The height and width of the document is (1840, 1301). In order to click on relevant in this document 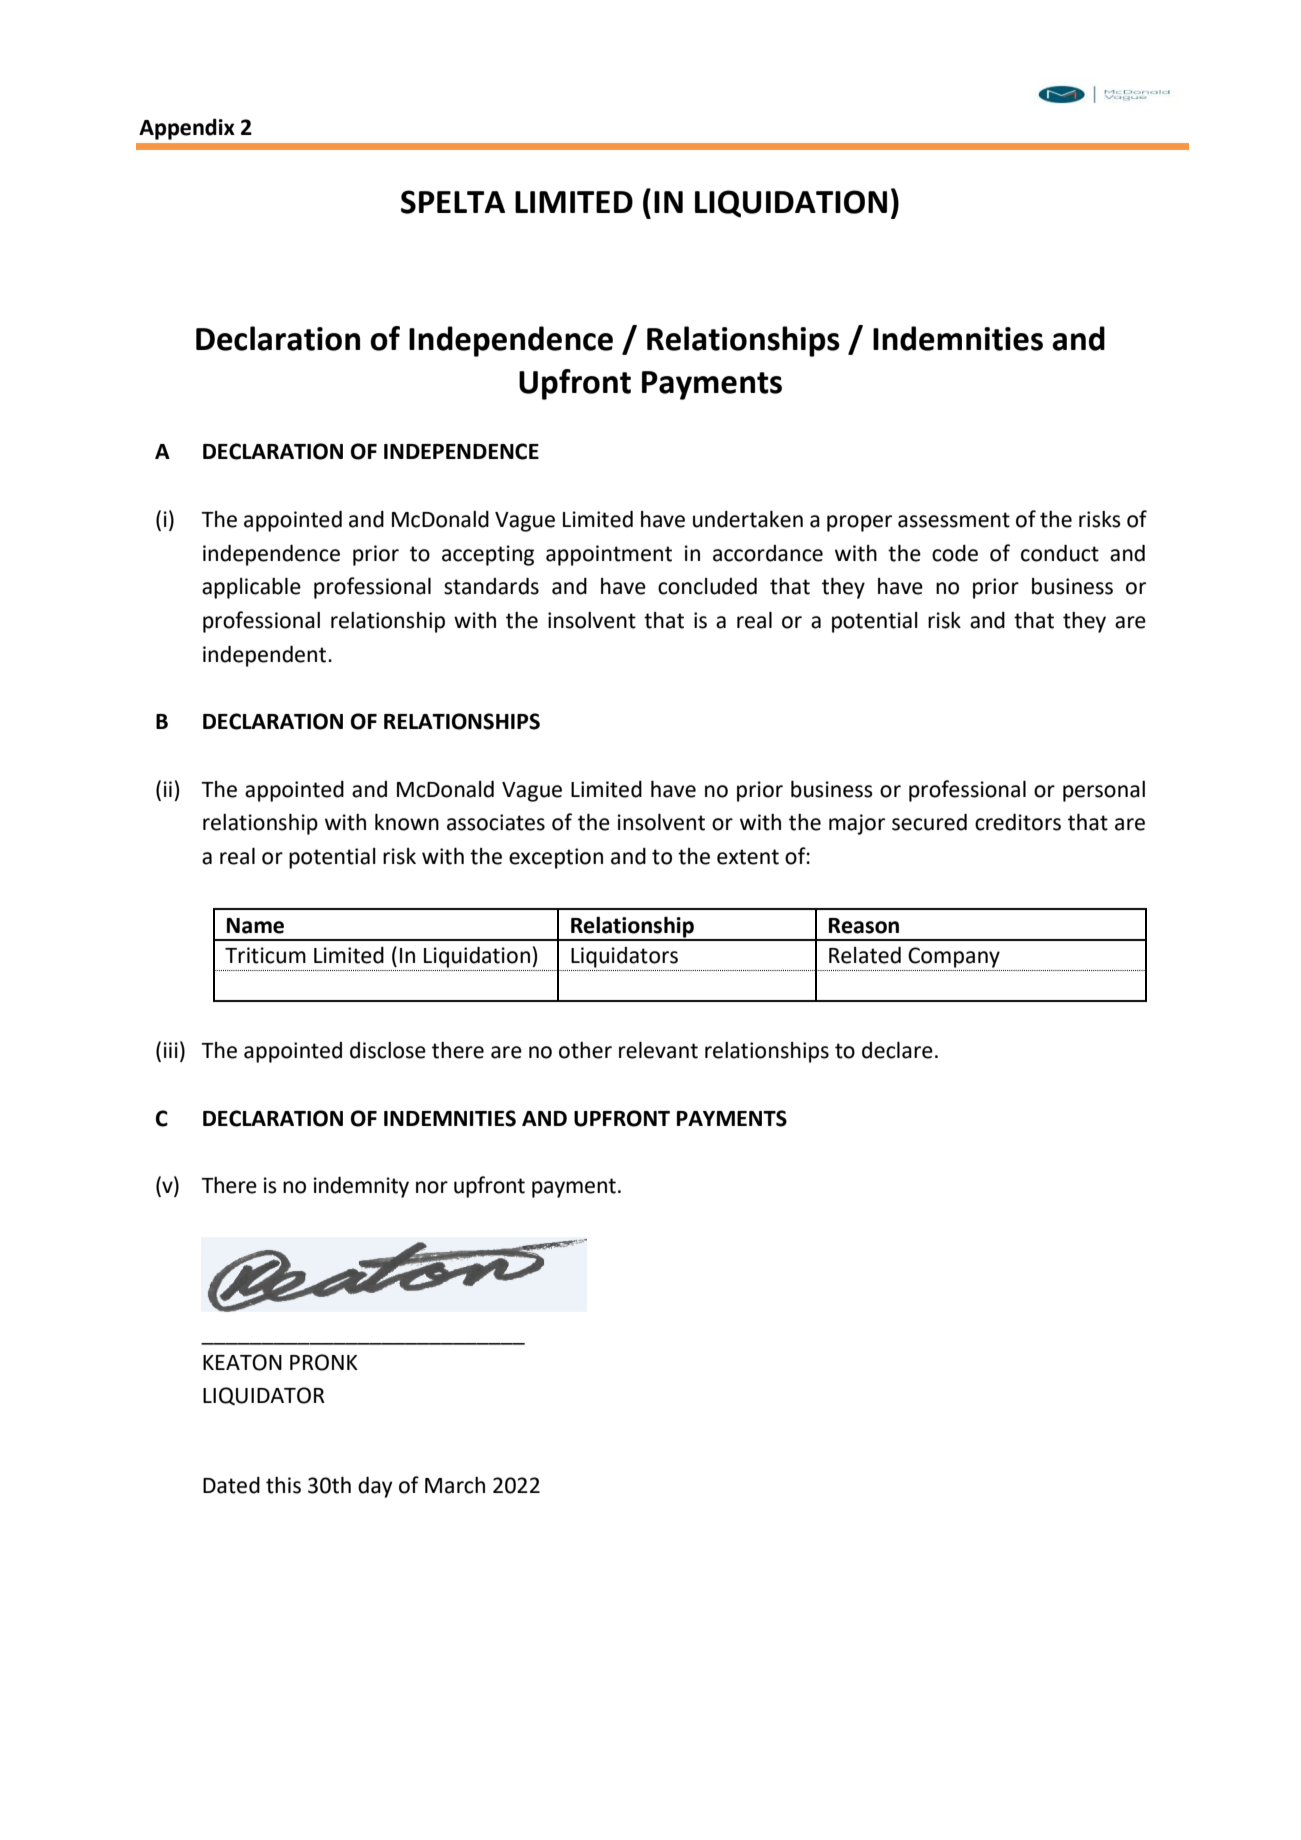, I will do `click(658, 1050)`.
